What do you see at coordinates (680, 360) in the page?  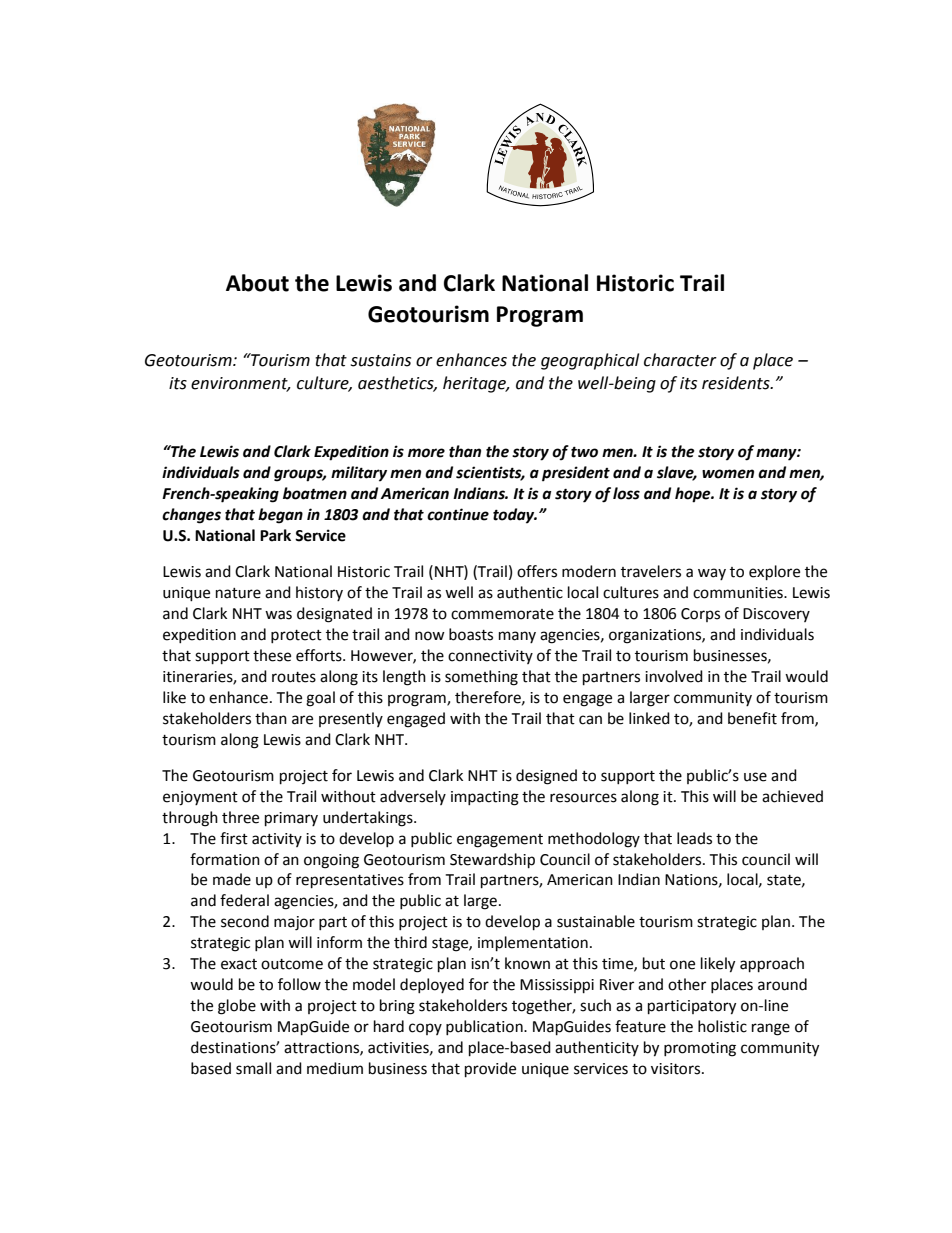 I see `character` at bounding box center [680, 360].
